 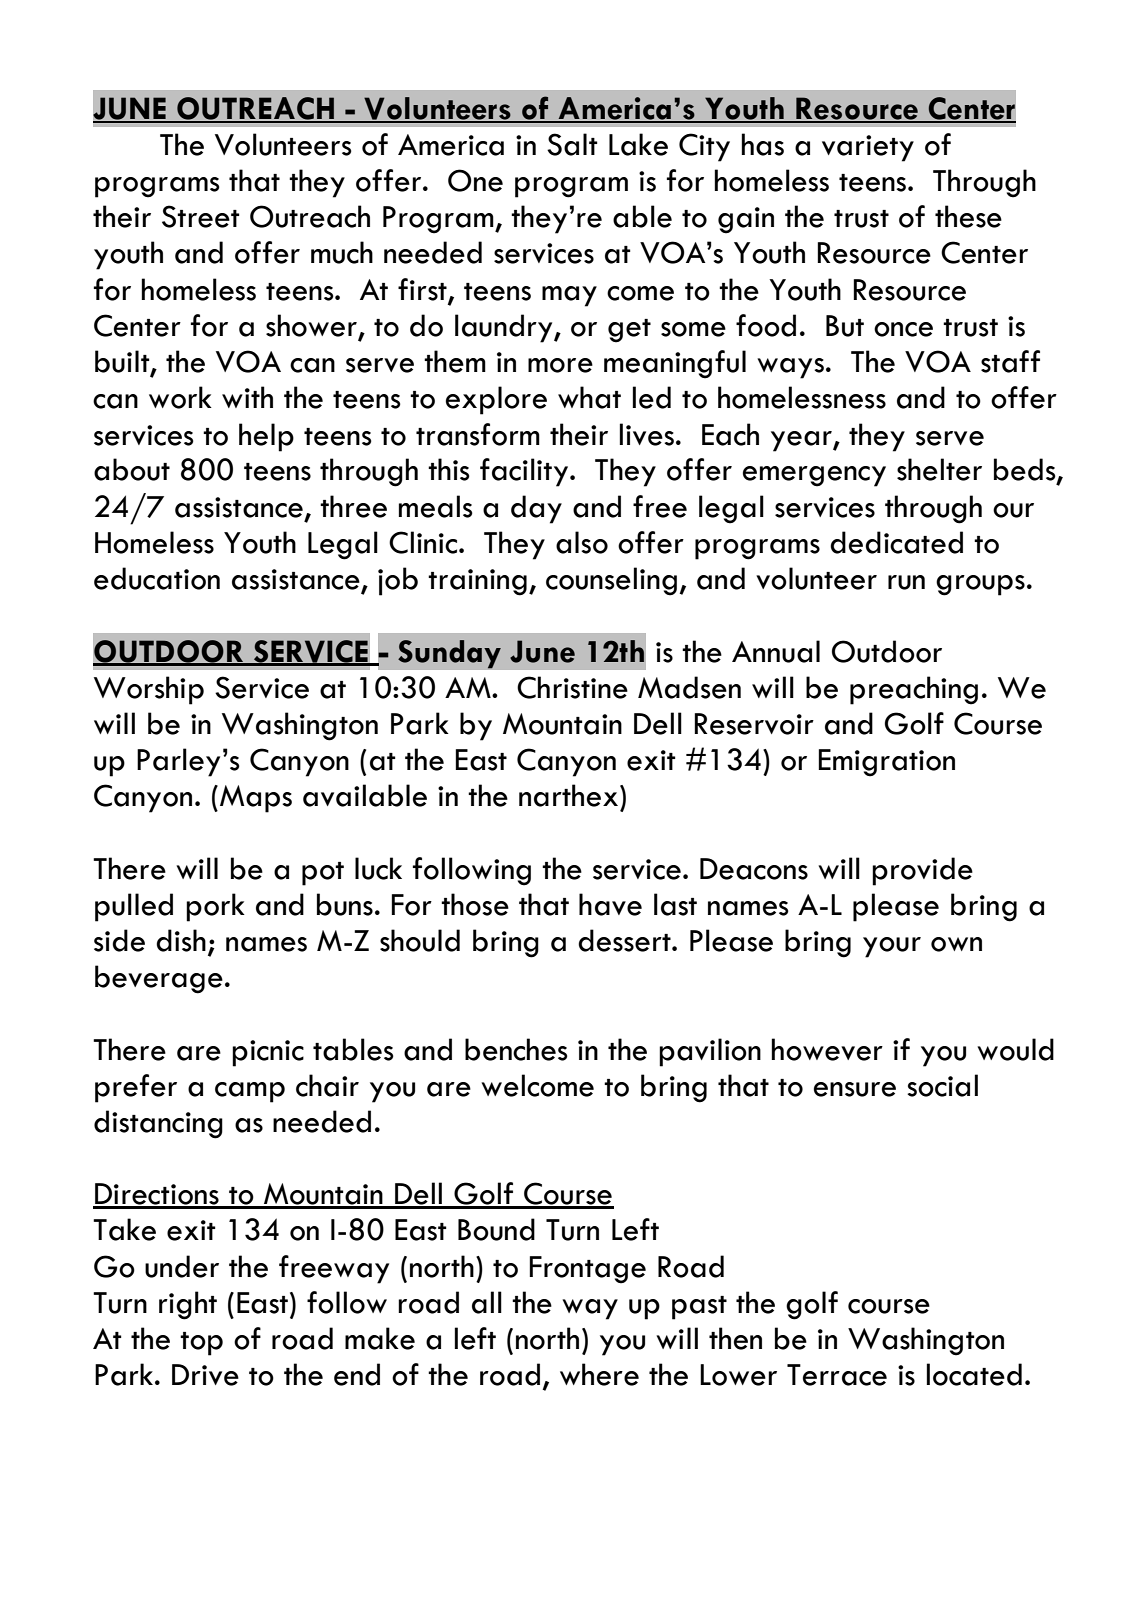 What do you see at coordinates (599, 1374) in the document?
I see `where` at bounding box center [599, 1374].
